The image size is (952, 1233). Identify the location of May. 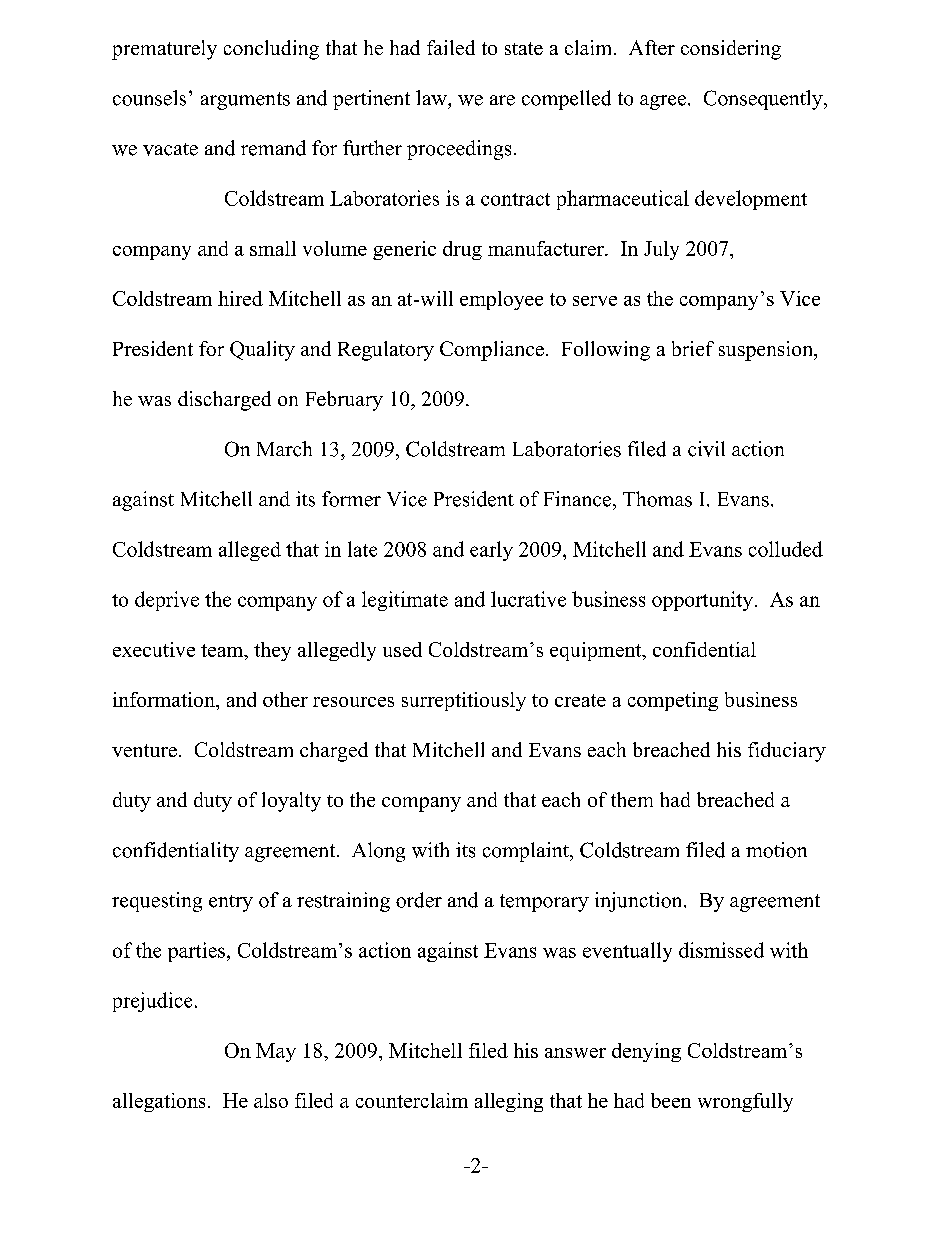
(276, 1052).
